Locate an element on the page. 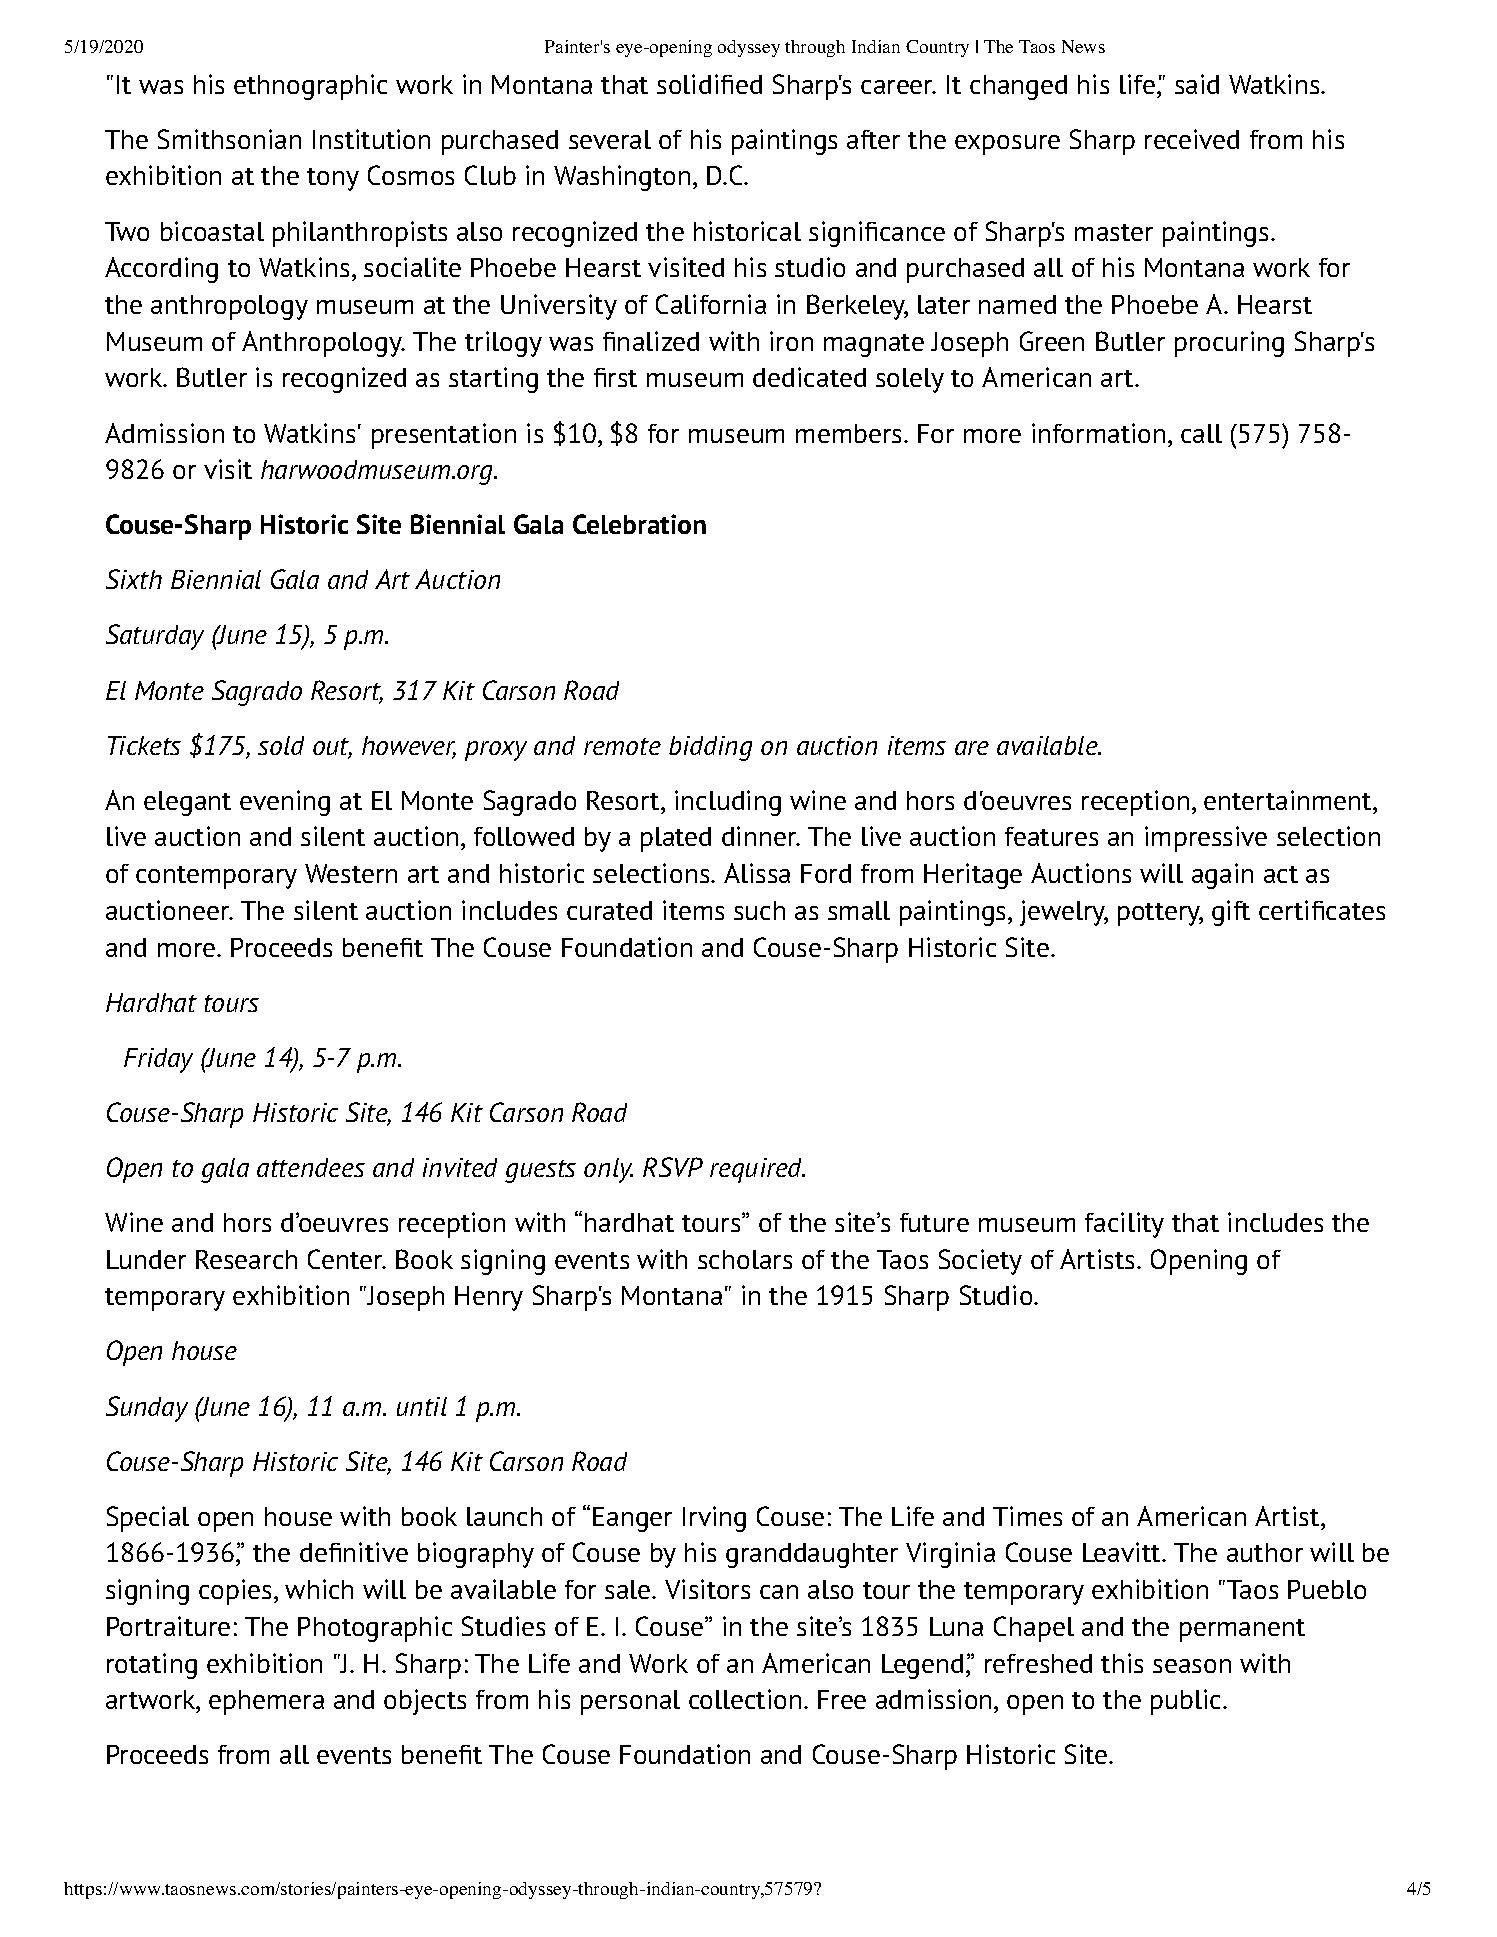  several is located at coordinates (610, 139).
